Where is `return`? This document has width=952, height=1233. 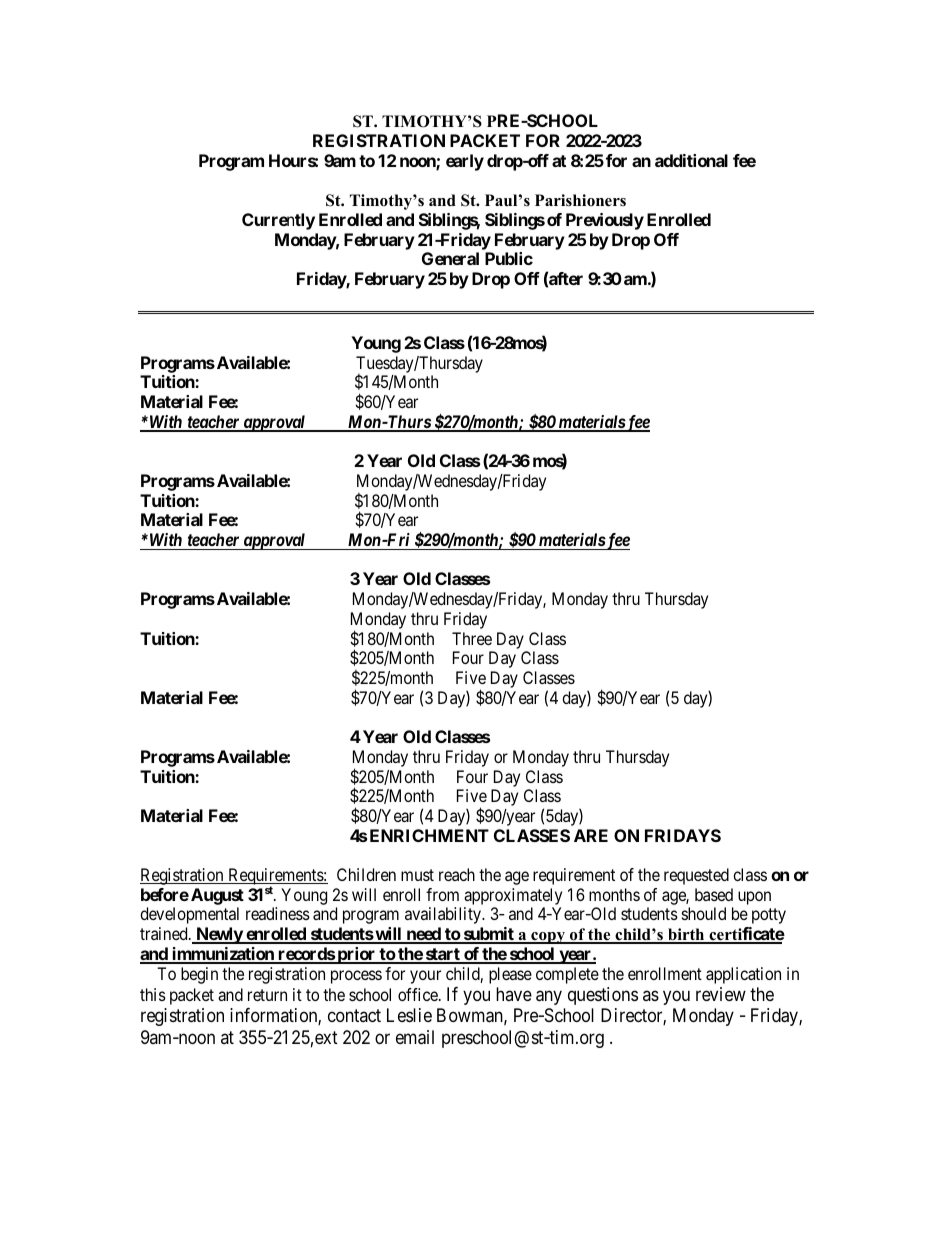
return is located at coordinates (267, 995).
